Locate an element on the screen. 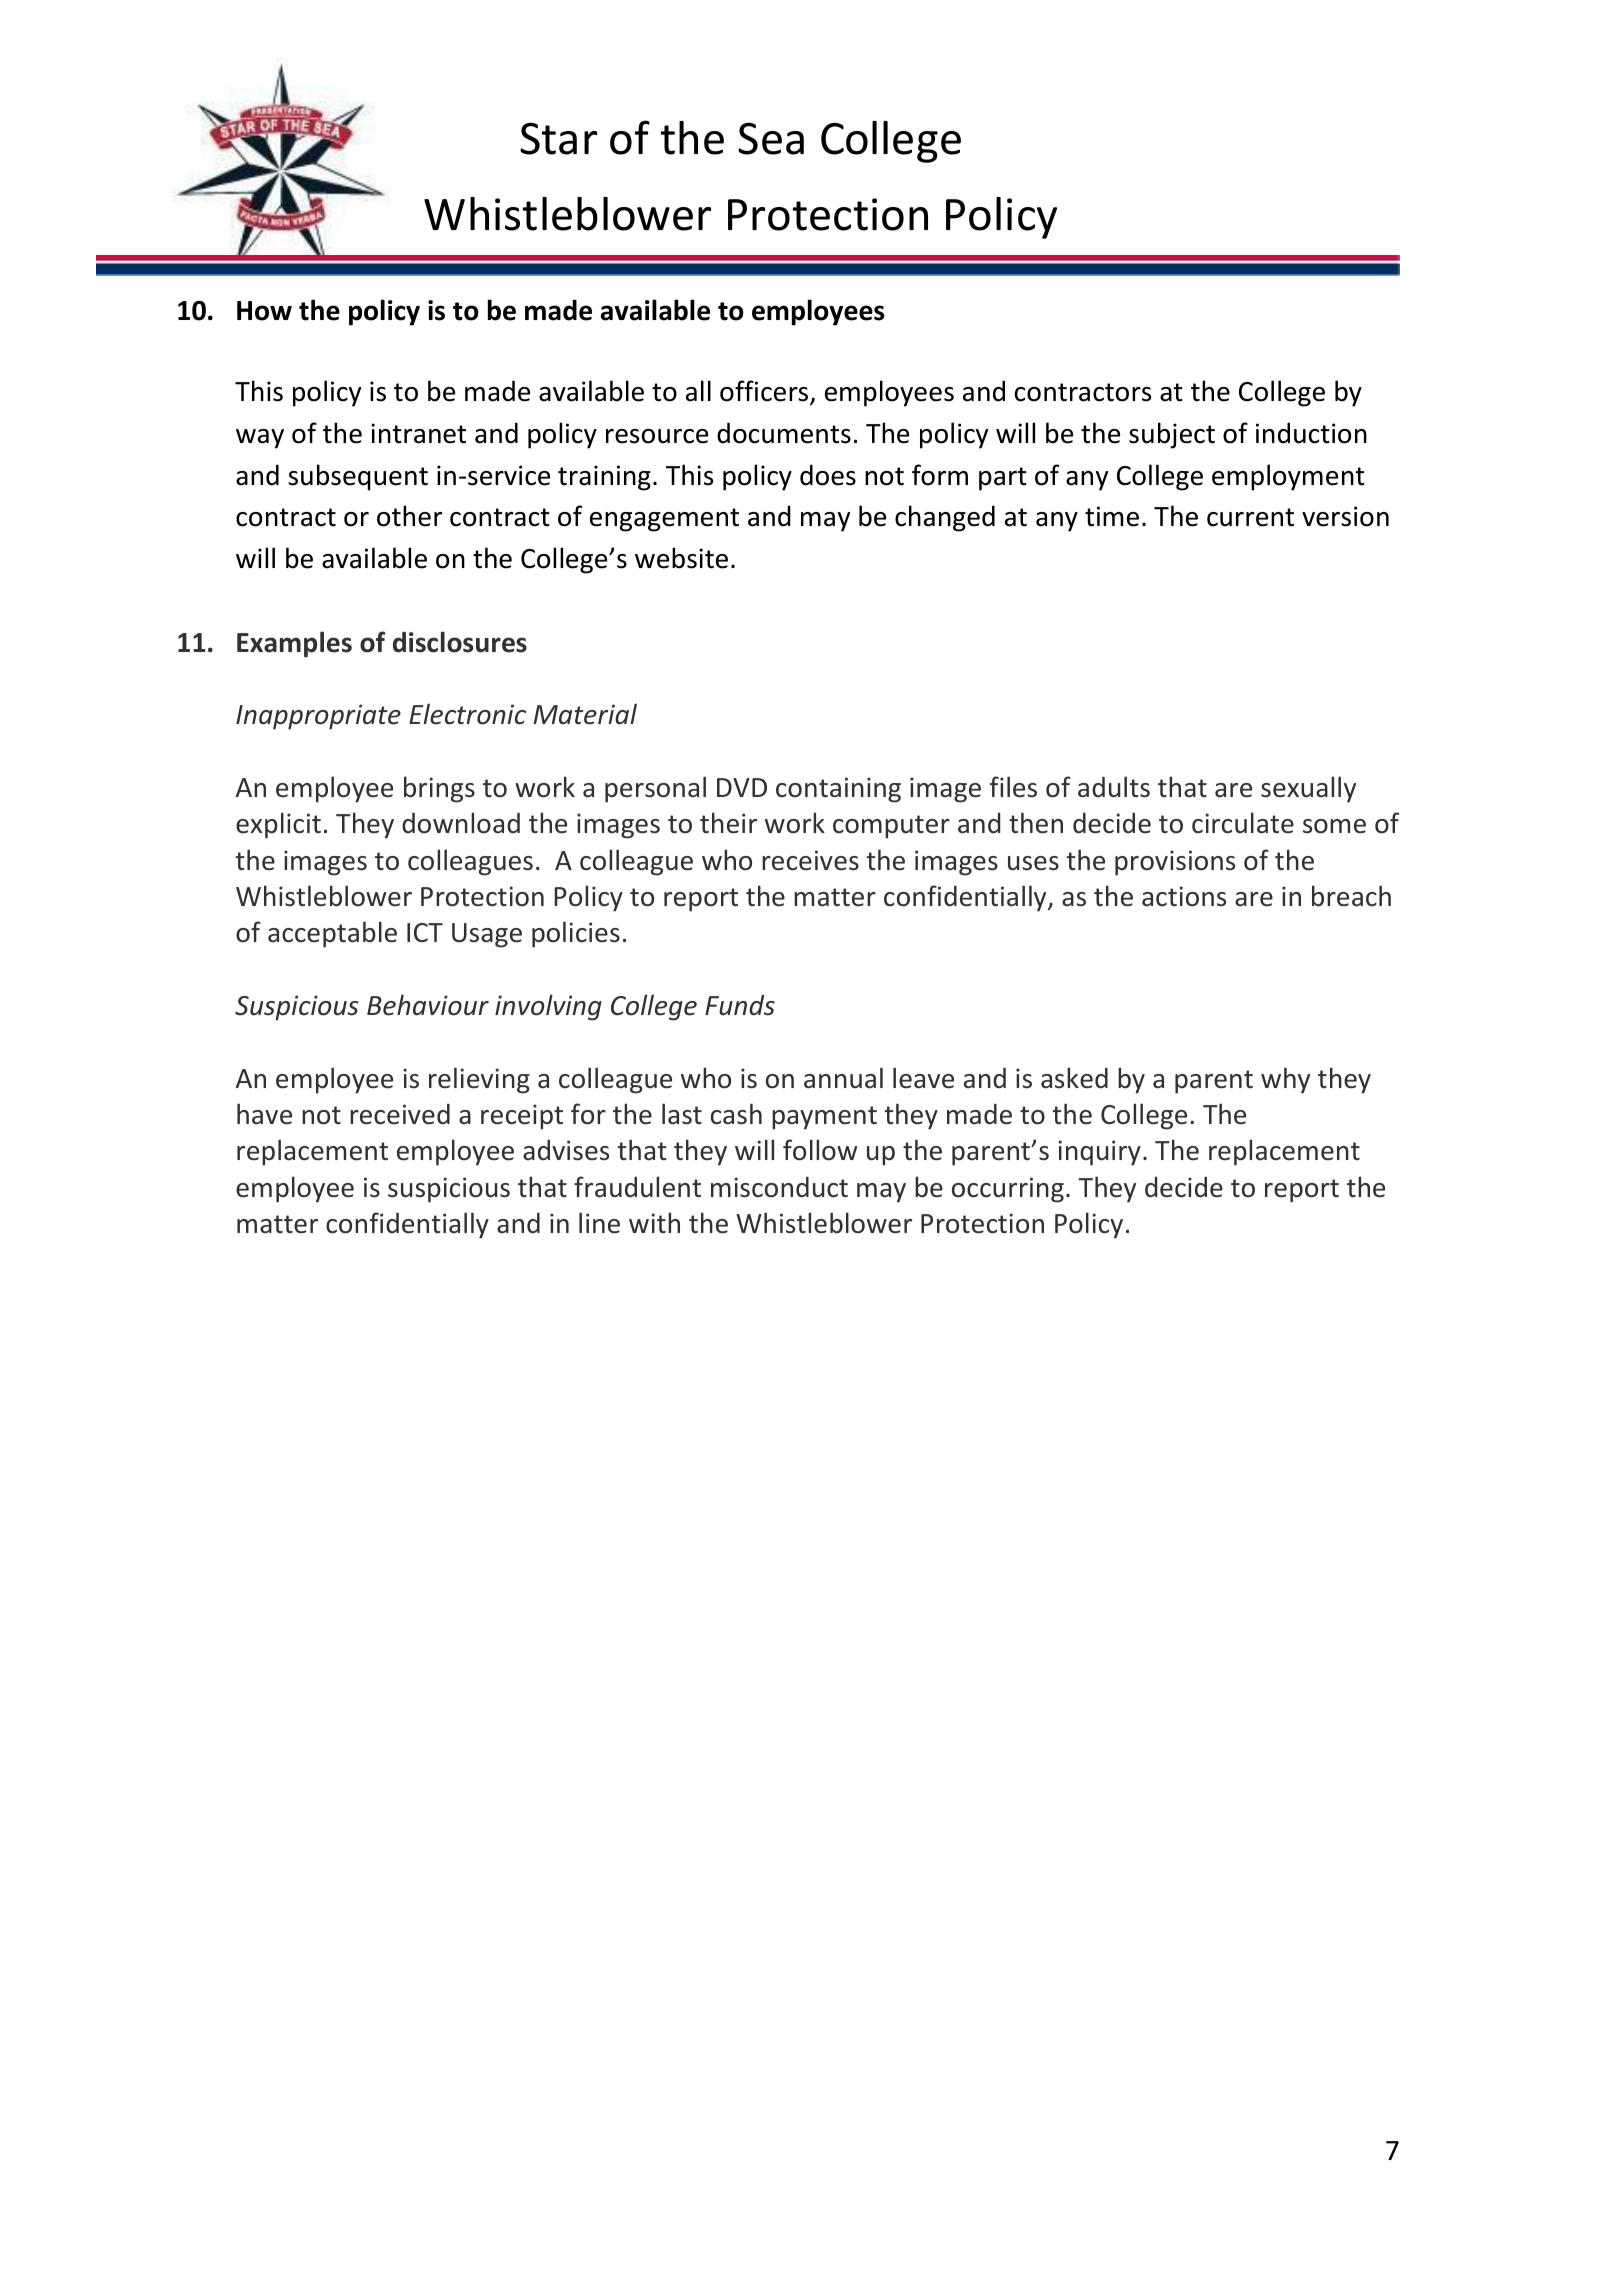 This screenshot has width=1612, height=2278. receives is located at coordinates (810, 860).
